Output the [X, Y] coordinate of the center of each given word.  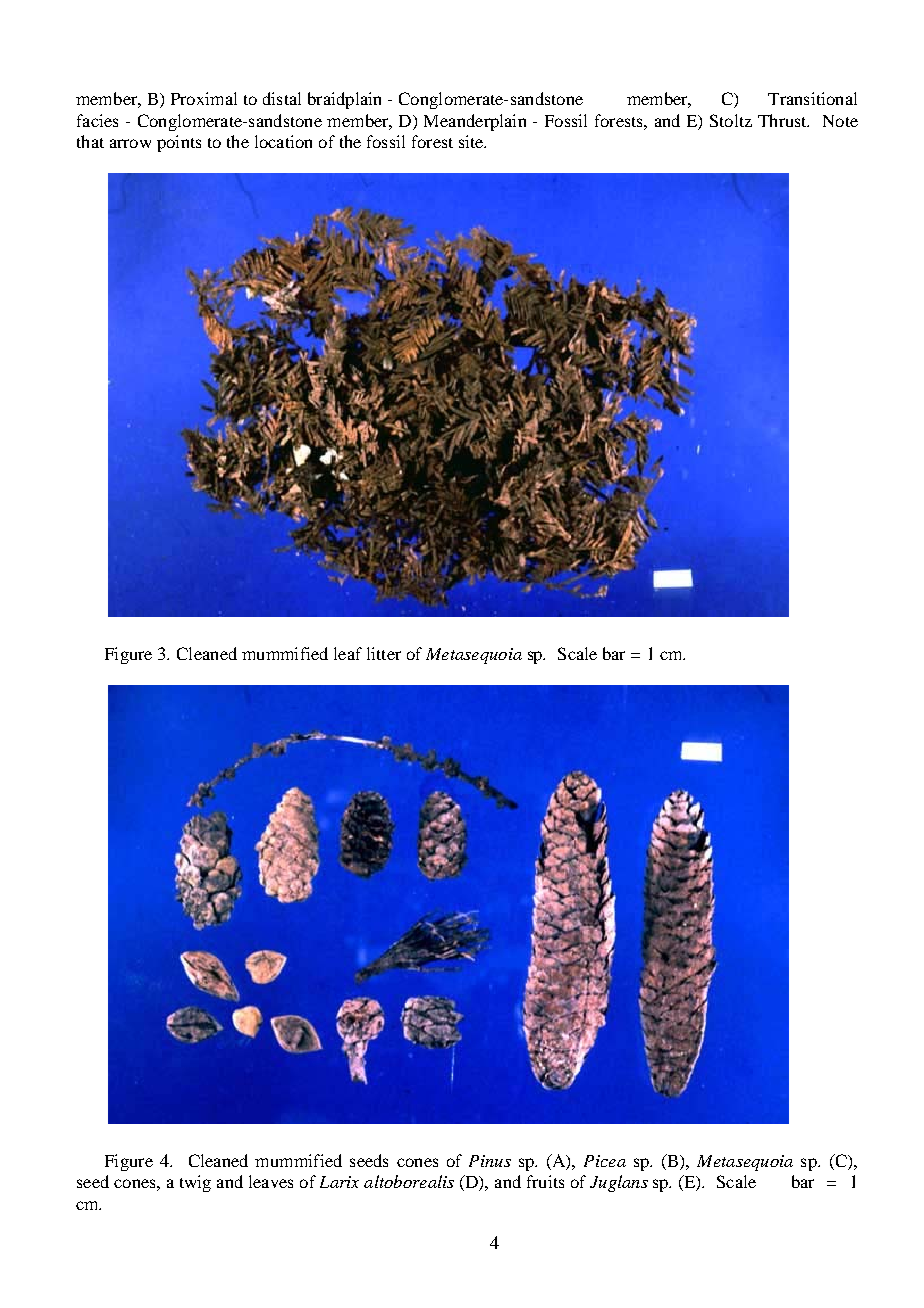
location [283, 141]
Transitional [812, 98]
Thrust [783, 120]
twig [195, 1183]
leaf [348, 653]
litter [384, 653]
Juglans [619, 1183]
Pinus [490, 1161]
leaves [271, 1181]
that [90, 141]
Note [840, 121]
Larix [339, 1182]
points [179, 143]
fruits [545, 1181]
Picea [605, 1161]
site [472, 141]
